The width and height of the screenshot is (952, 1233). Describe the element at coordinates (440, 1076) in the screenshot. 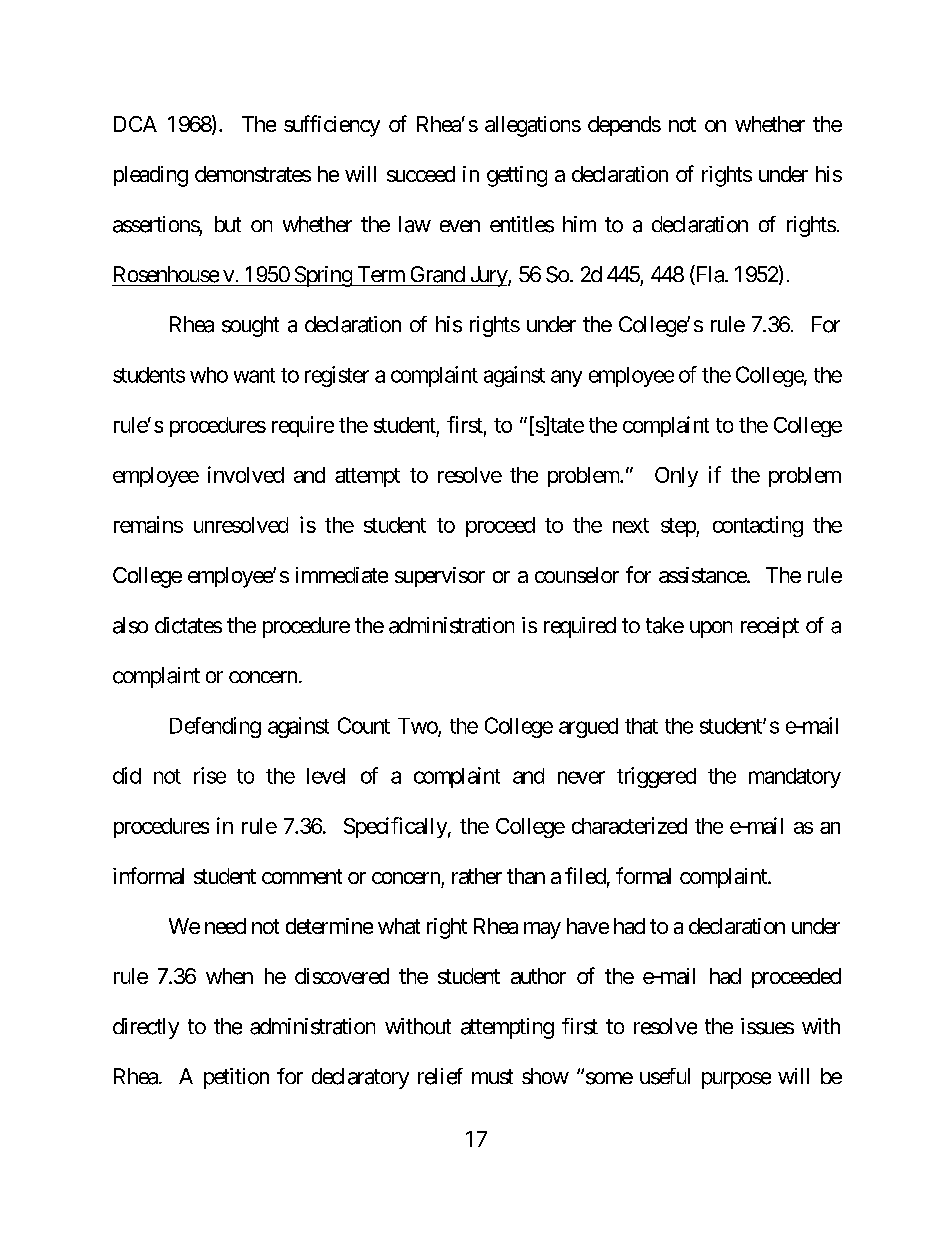

I see `relief` at that location.
